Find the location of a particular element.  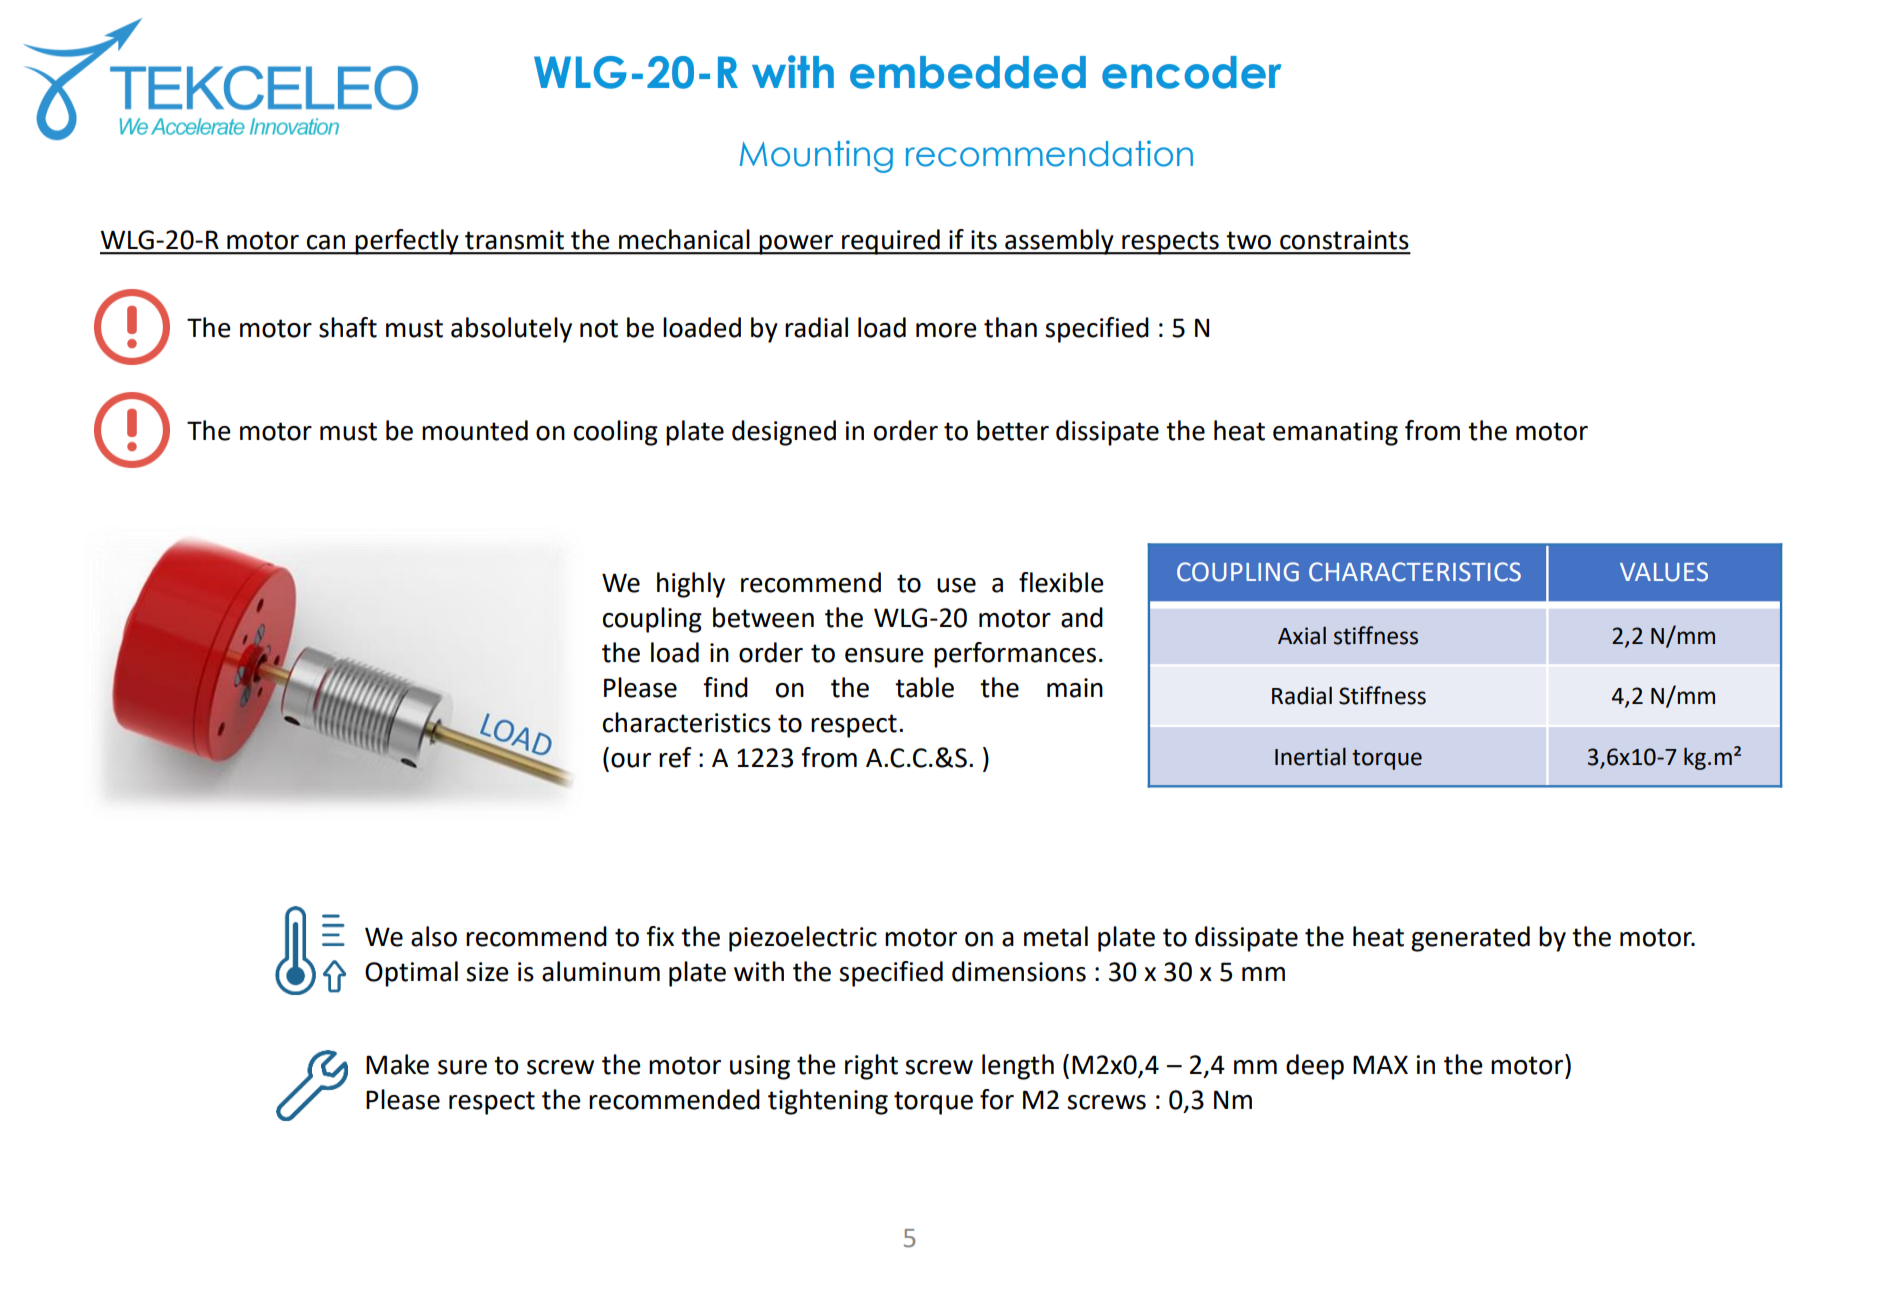

Make is located at coordinates (397, 1064).
